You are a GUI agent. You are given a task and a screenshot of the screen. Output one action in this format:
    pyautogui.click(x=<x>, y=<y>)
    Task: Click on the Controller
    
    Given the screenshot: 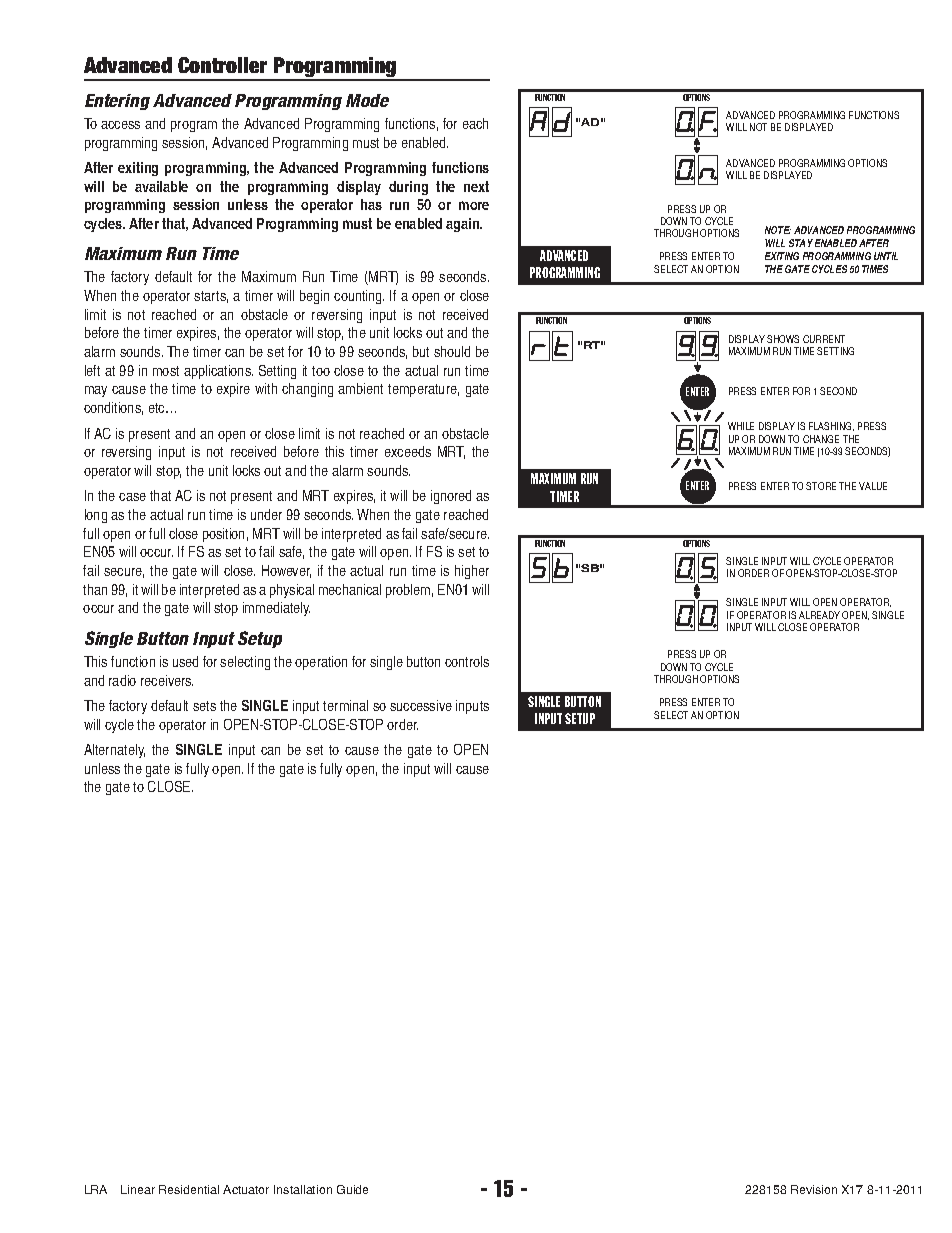 What is the action you would take?
    pyautogui.click(x=222, y=65)
